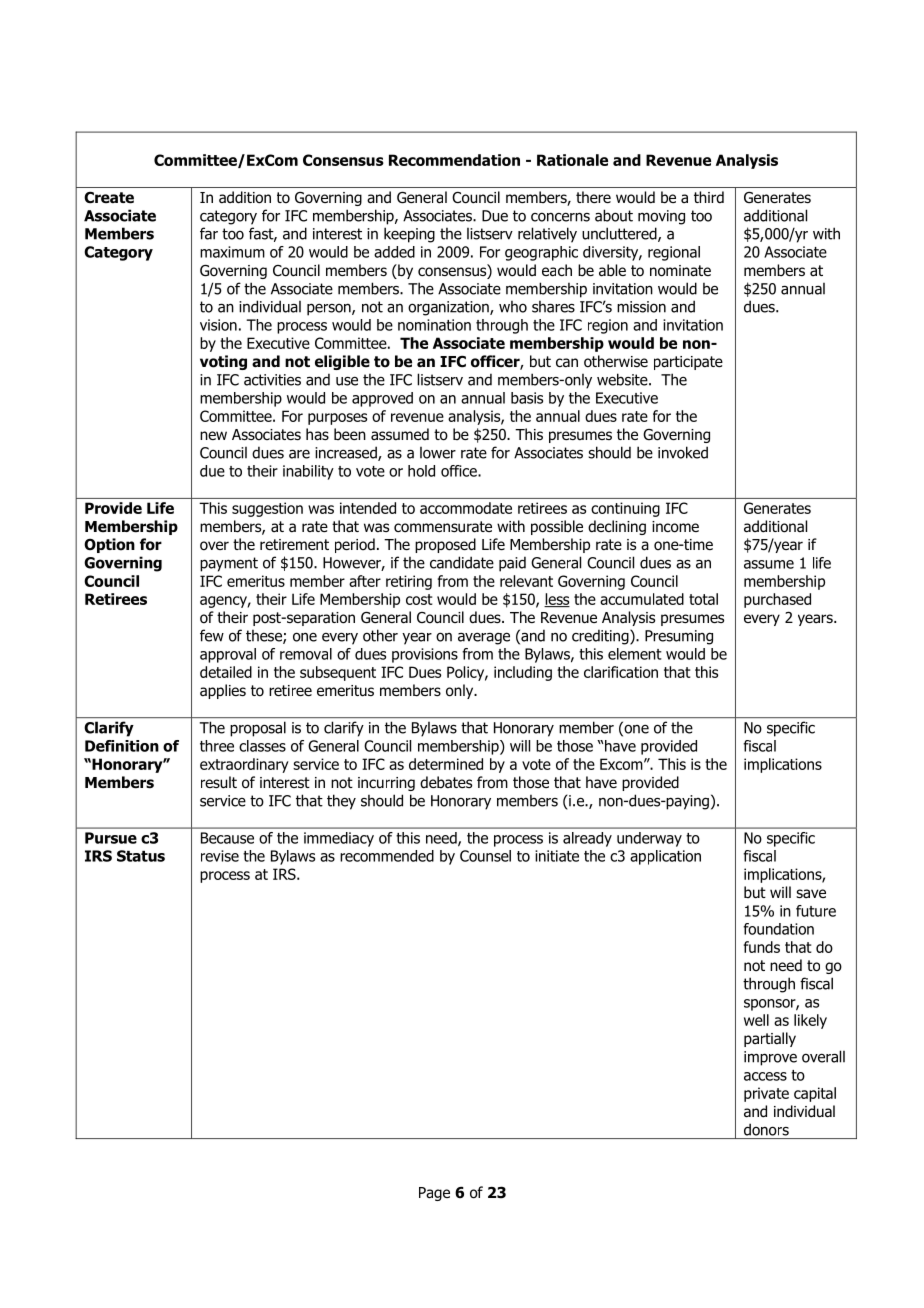 The height and width of the screenshot is (1308, 924). I want to click on Presuming, so click(679, 637).
